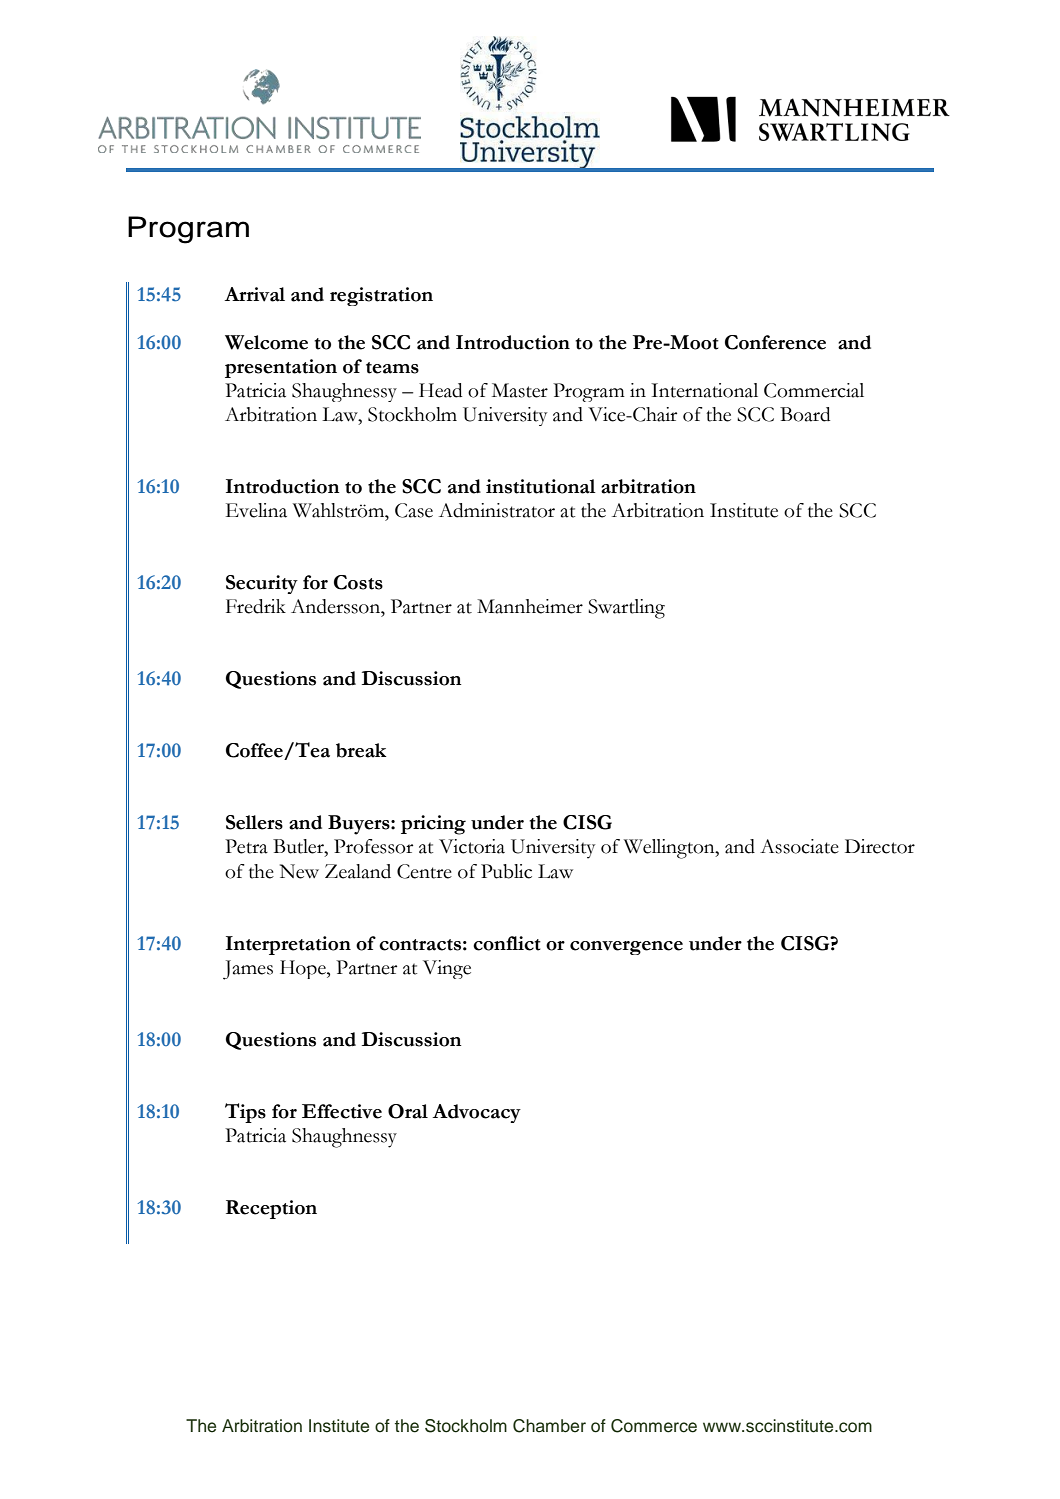 Image resolution: width=1060 pixels, height=1499 pixels. What do you see at coordinates (299, 871) in the document?
I see `New` at bounding box center [299, 871].
